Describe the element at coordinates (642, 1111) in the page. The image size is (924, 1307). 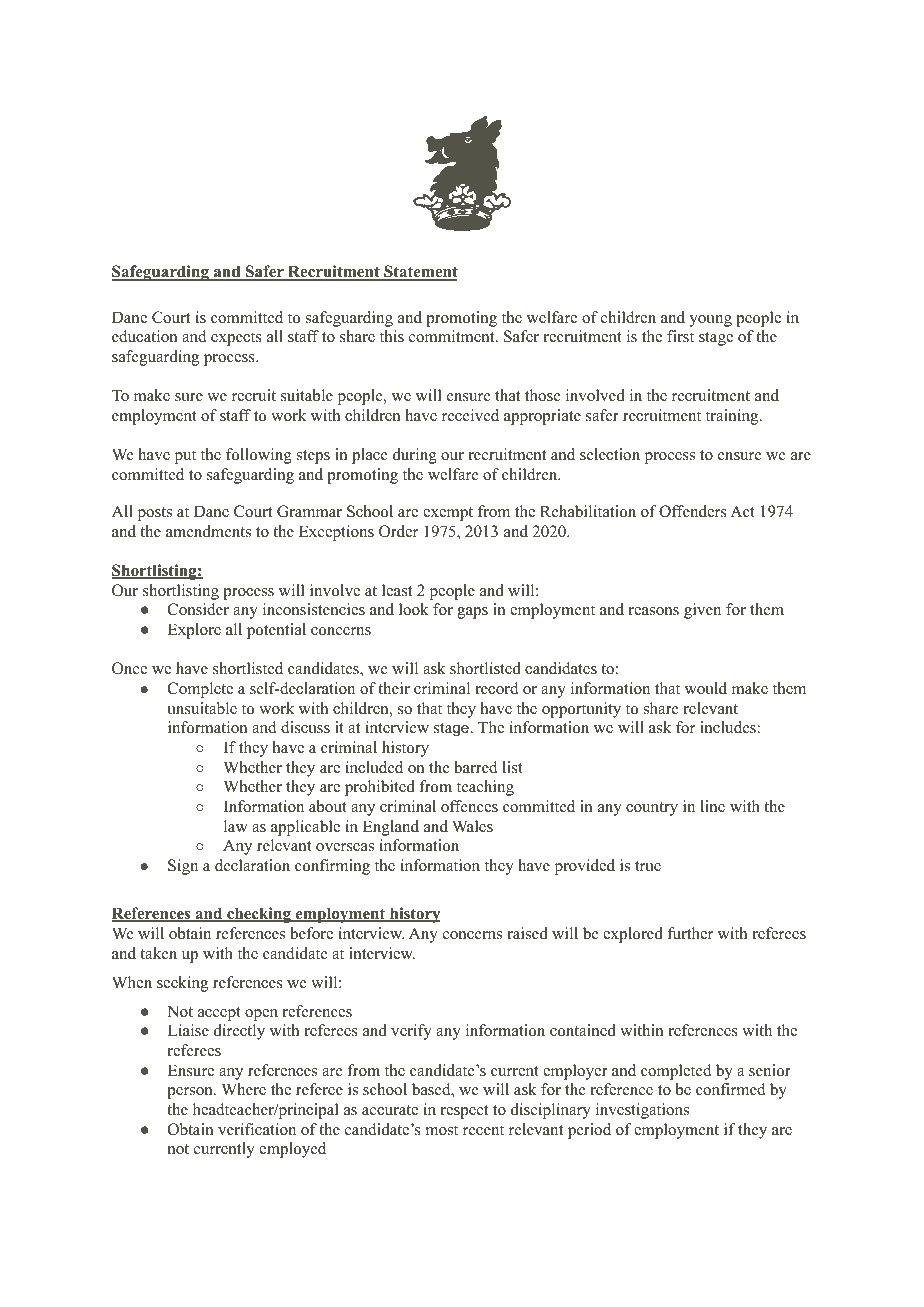
I see `investigations` at that location.
